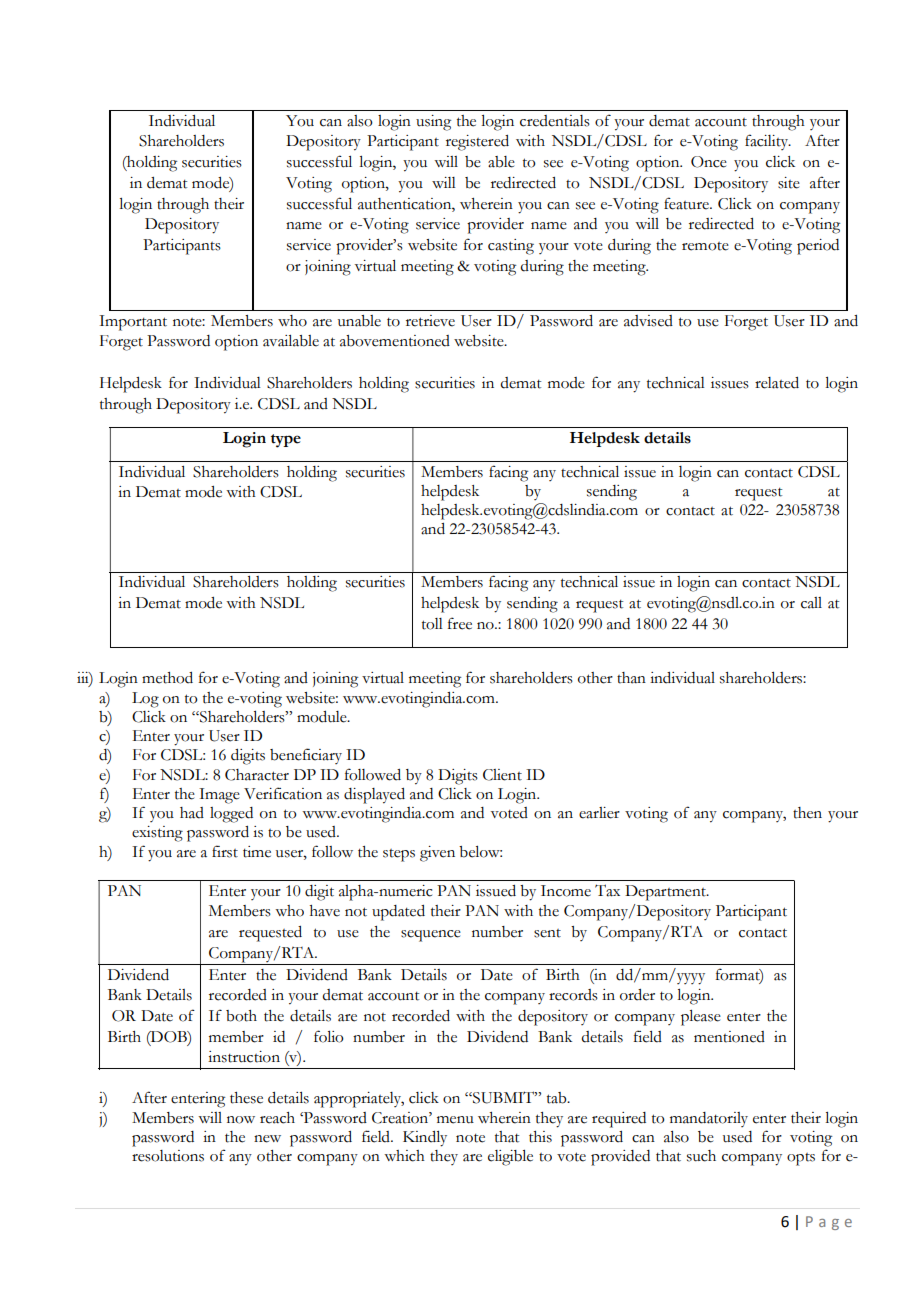 The image size is (924, 1308). What do you see at coordinates (460, 623) in the screenshot?
I see `free` at bounding box center [460, 623].
